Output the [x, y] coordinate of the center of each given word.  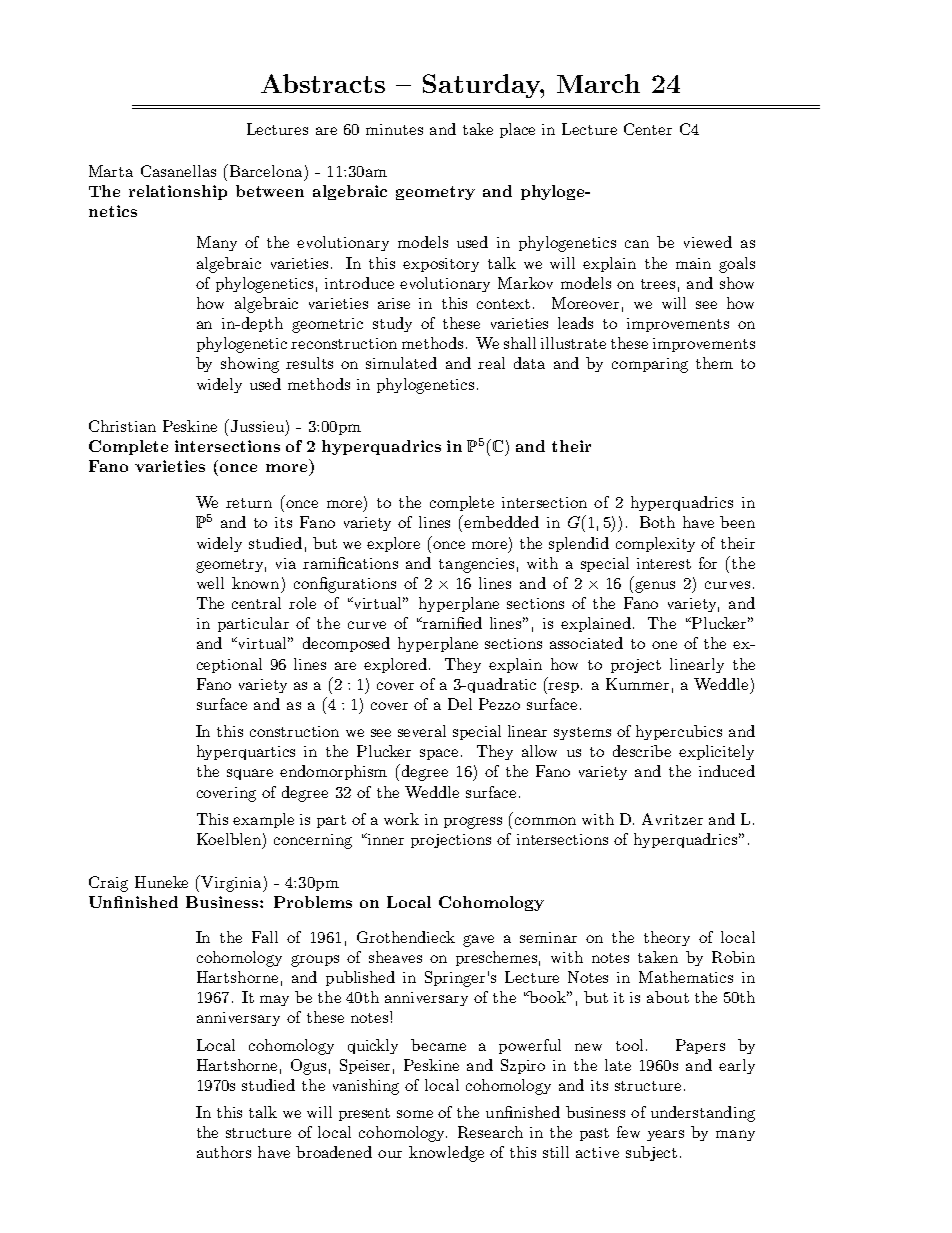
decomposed [346, 644]
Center [648, 129]
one [664, 645]
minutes [394, 129]
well [210, 583]
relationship [178, 192]
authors [224, 1152]
